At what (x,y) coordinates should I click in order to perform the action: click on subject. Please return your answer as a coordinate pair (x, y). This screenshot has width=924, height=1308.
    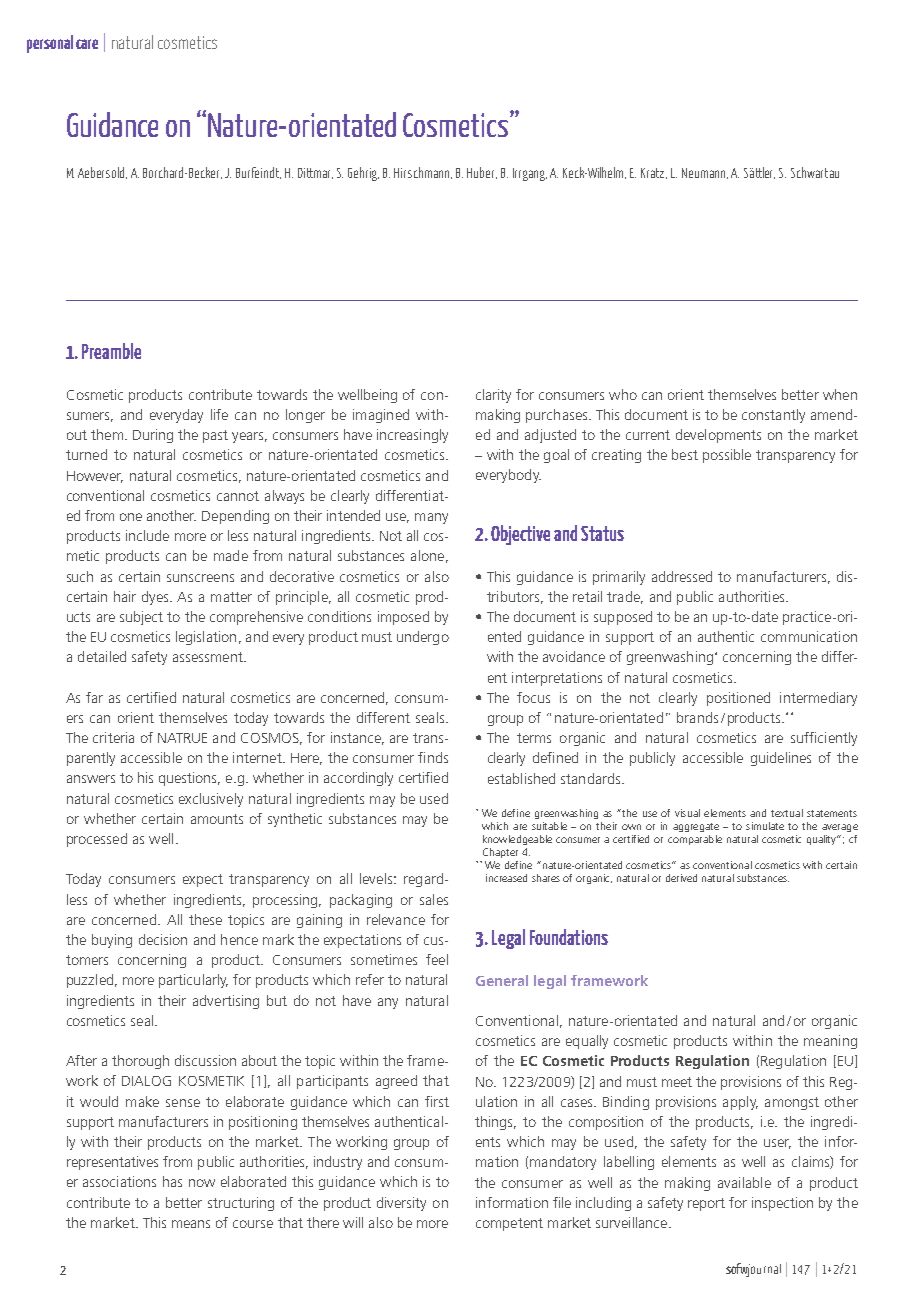
    Looking at the image, I should click on (141, 618).
